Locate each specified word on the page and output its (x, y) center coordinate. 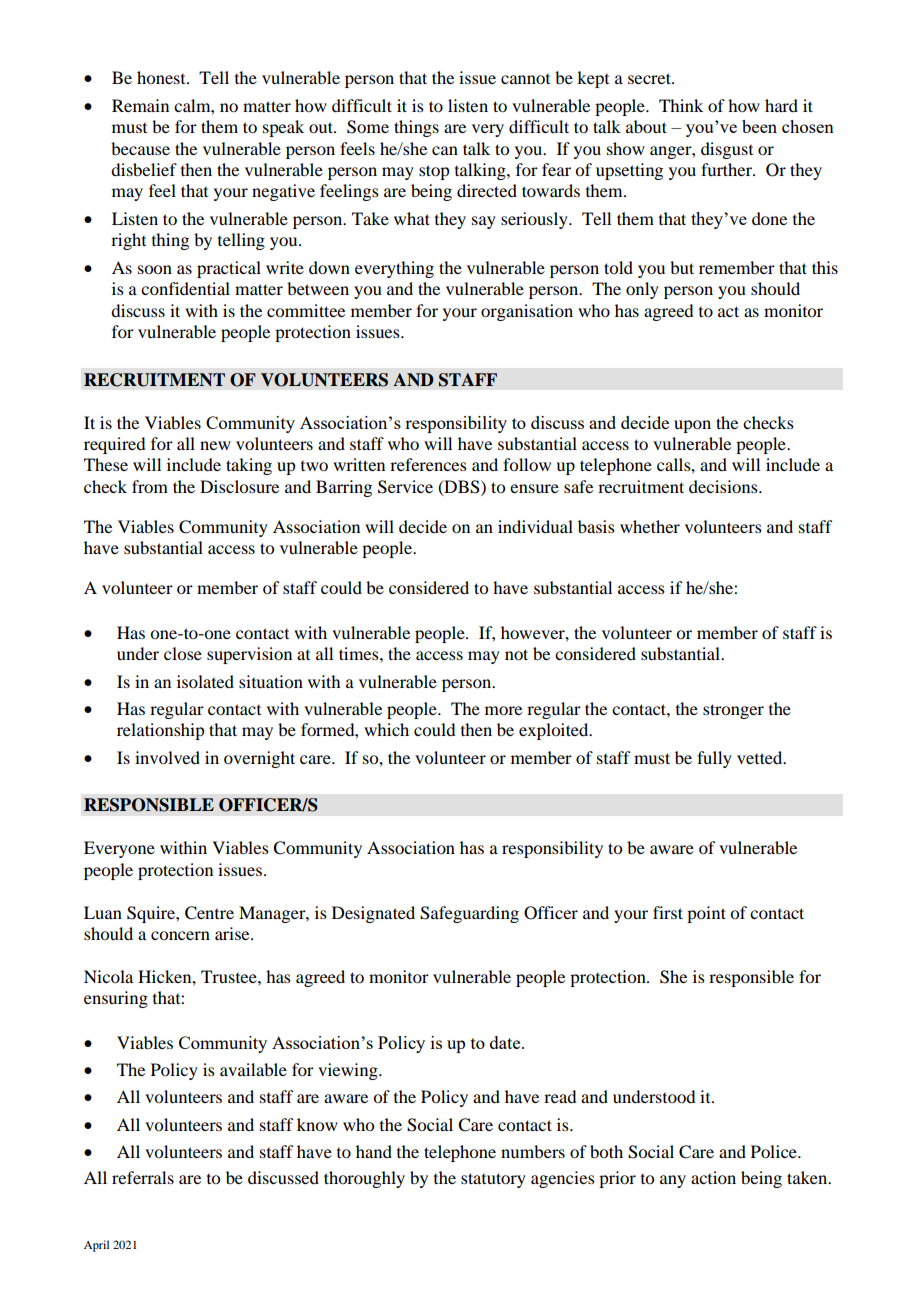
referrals (143, 1177)
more (503, 710)
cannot (525, 79)
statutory (493, 1180)
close (183, 653)
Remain (140, 105)
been (759, 126)
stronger (733, 711)
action (713, 1177)
